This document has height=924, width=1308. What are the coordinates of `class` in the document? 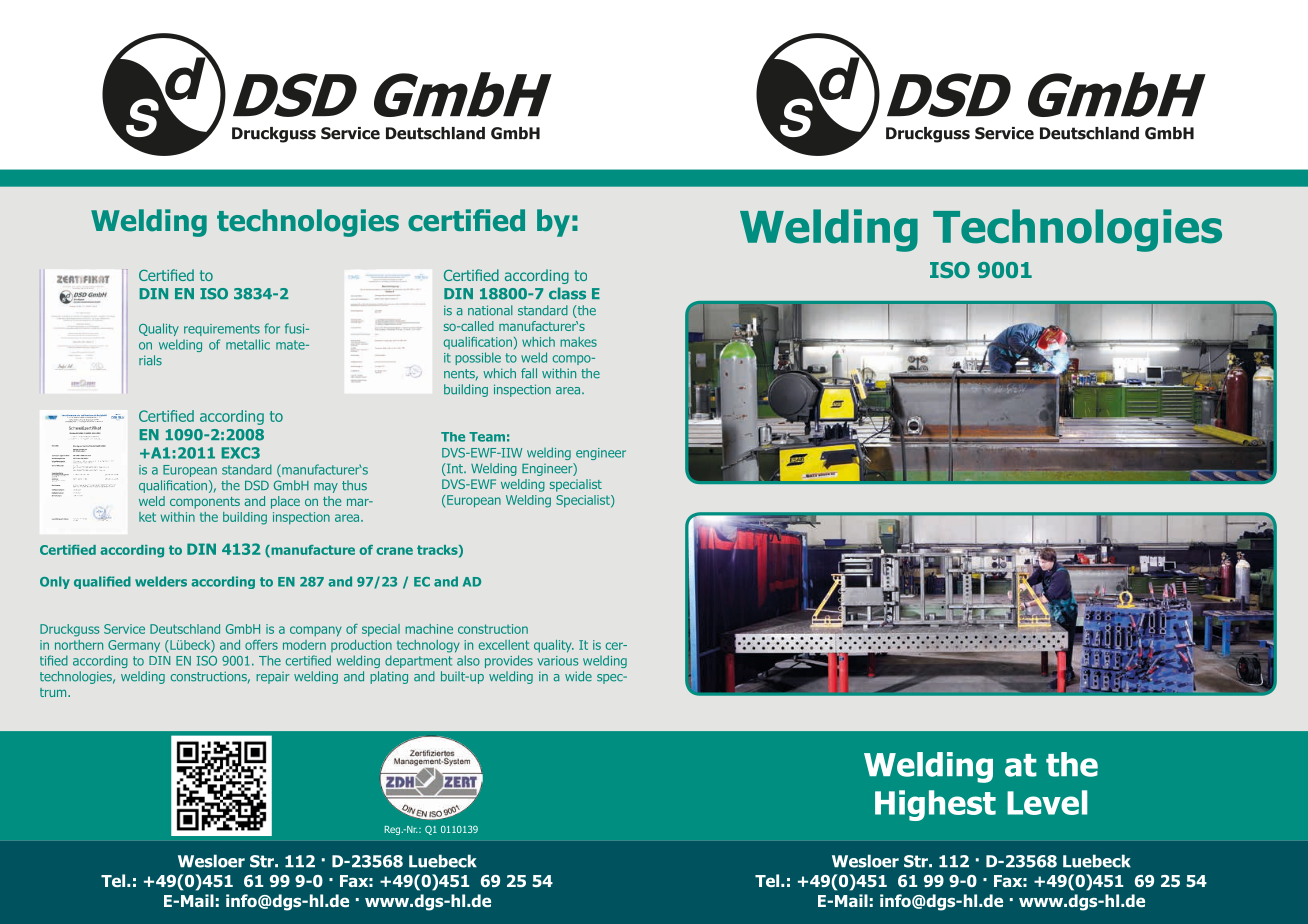 It's located at (567, 293).
